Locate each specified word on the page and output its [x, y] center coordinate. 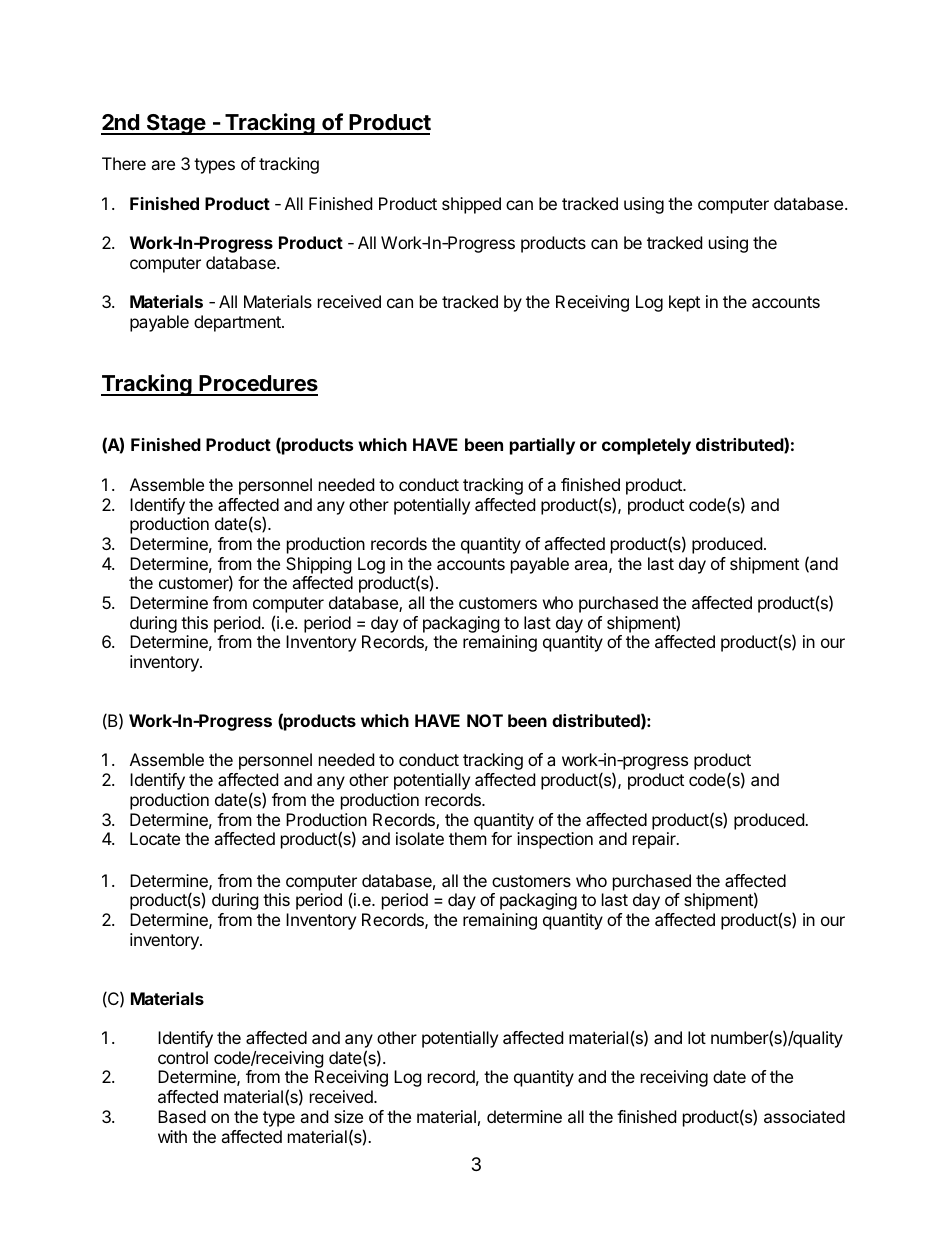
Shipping [319, 565]
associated [804, 1116]
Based [182, 1116]
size [348, 1116]
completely [646, 446]
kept [684, 303]
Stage [176, 124]
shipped [471, 205]
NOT [485, 720]
